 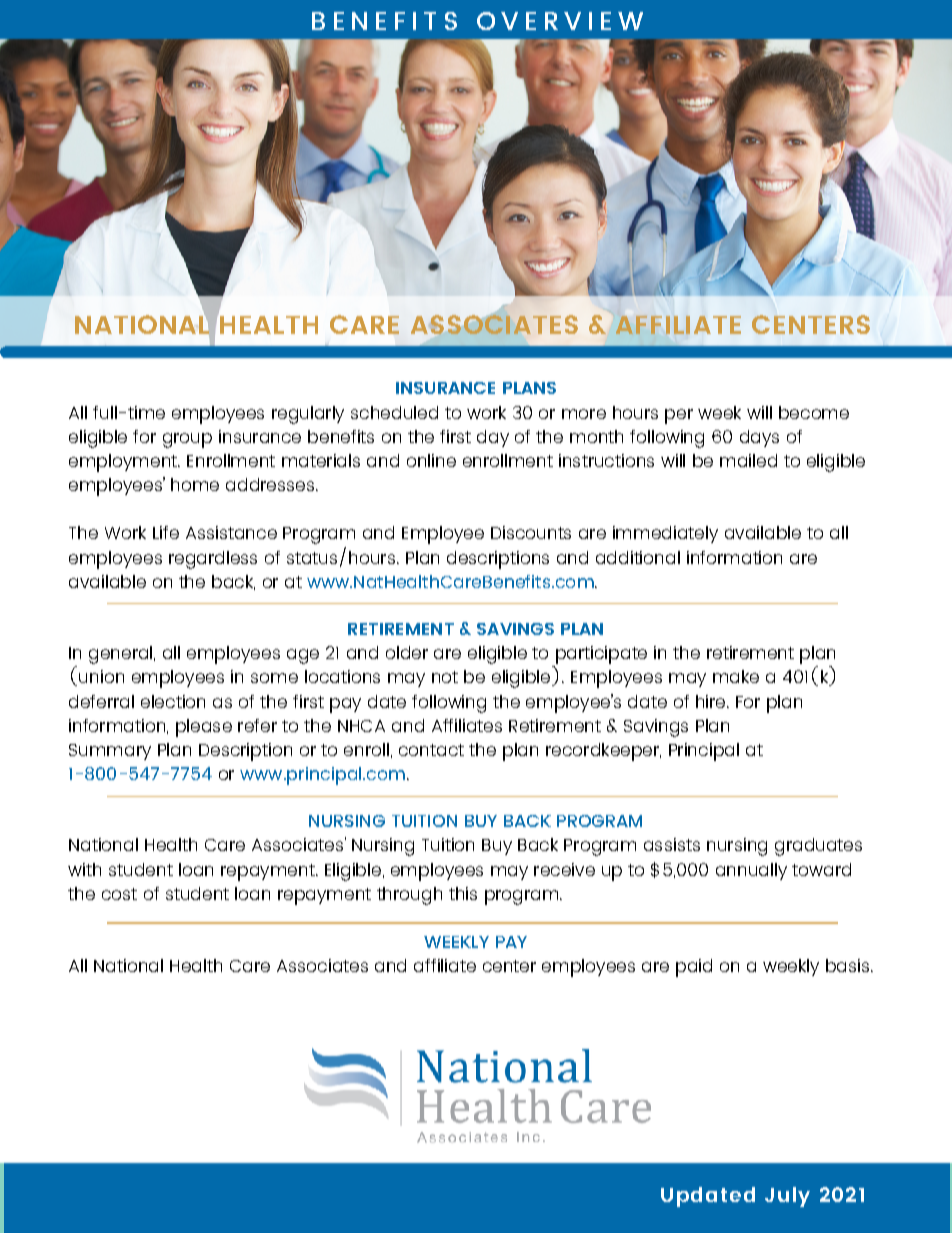 I want to click on Summary, so click(x=110, y=752).
